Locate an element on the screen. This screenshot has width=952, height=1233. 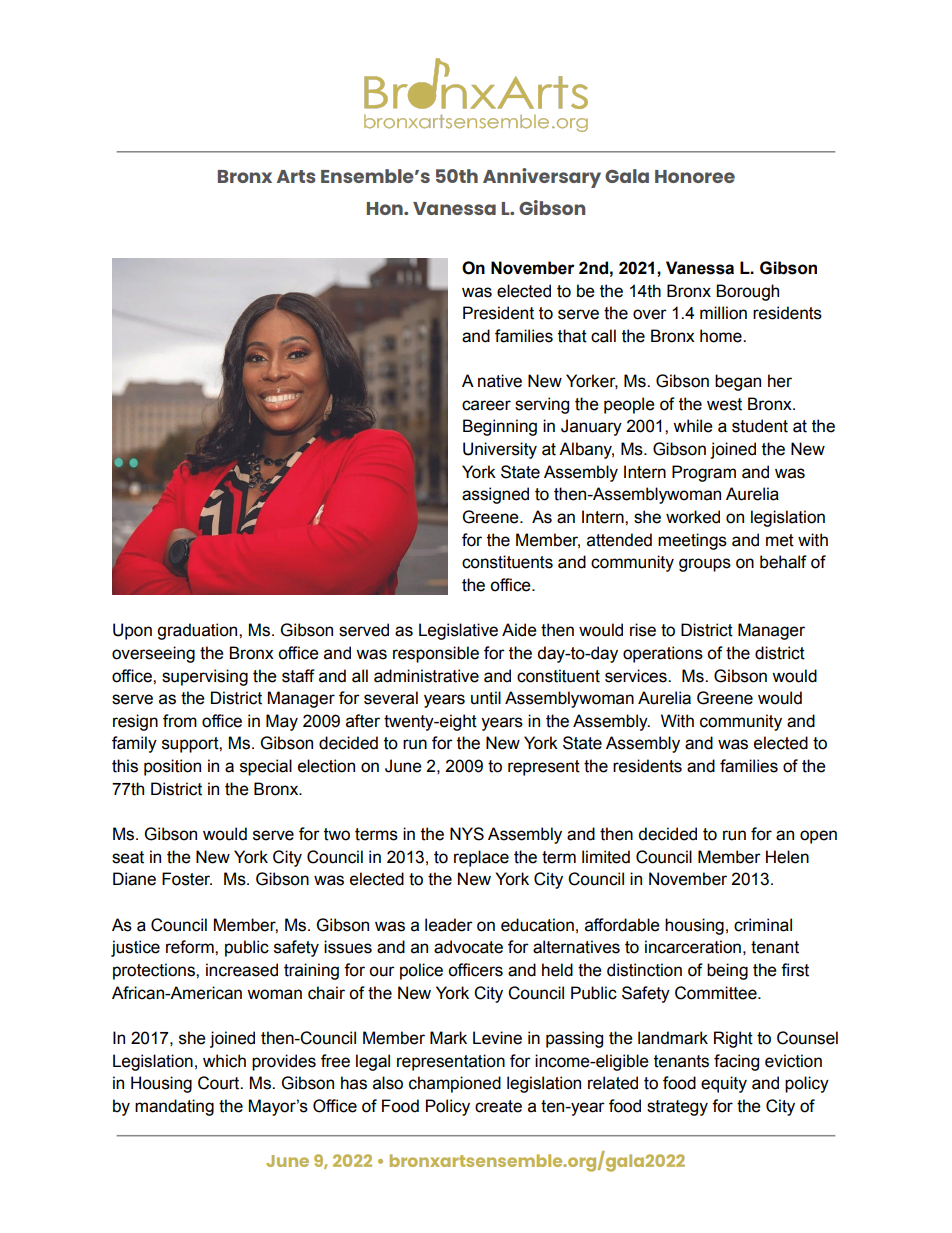
Legislative is located at coordinates (458, 631).
